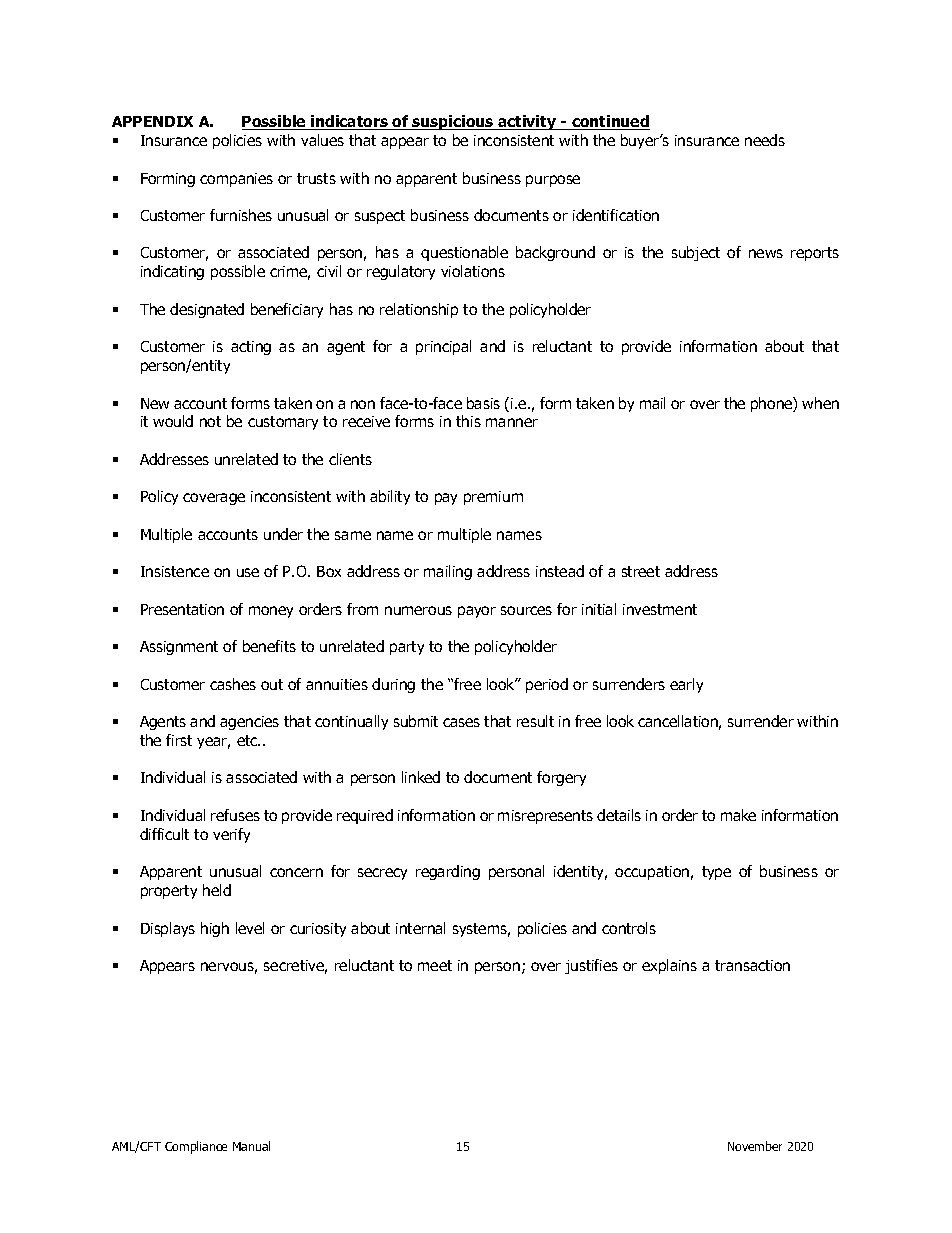 The width and height of the document is (952, 1233). I want to click on suspicious, so click(453, 122).
